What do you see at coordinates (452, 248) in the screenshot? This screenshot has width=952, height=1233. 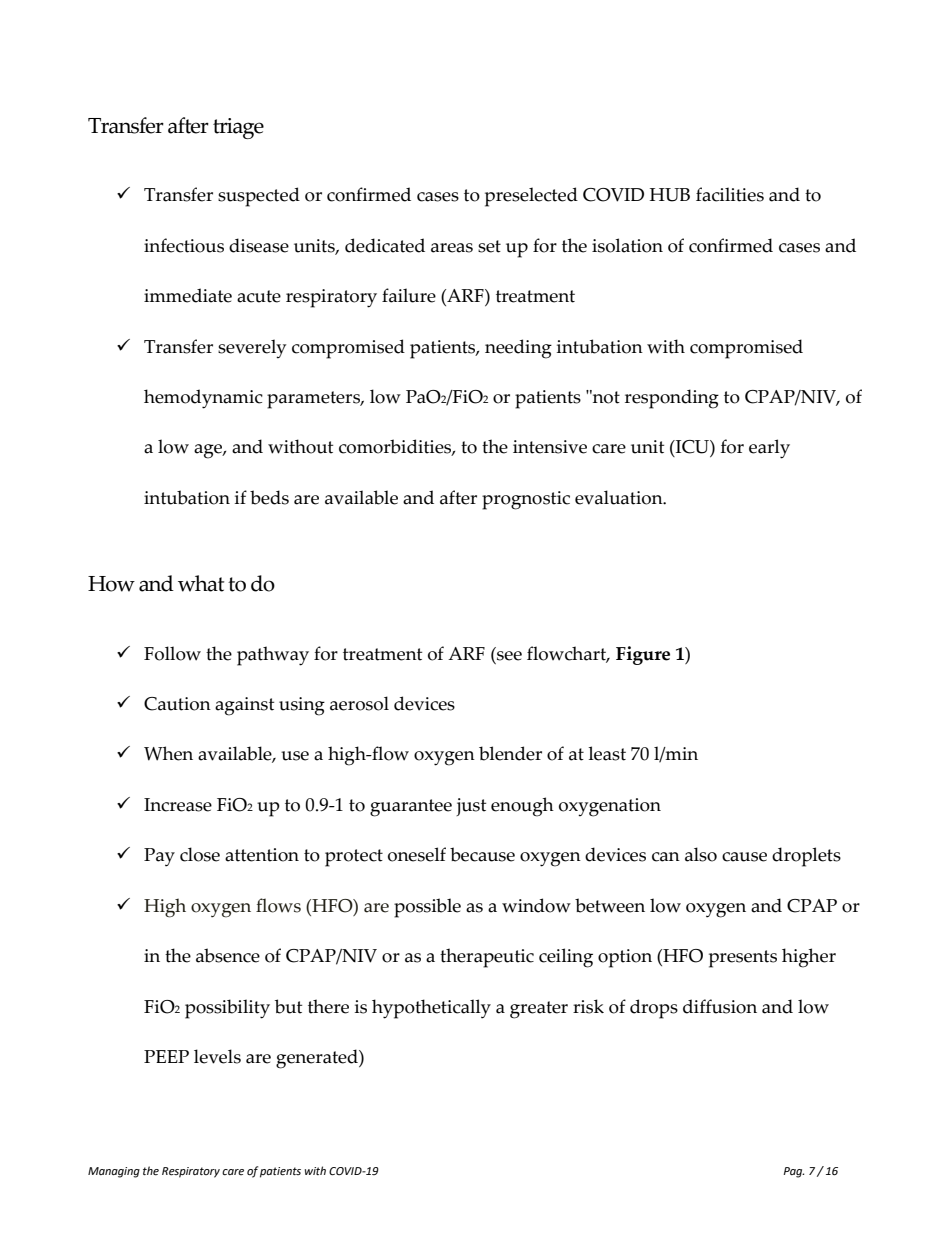 I see `areas` at bounding box center [452, 248].
